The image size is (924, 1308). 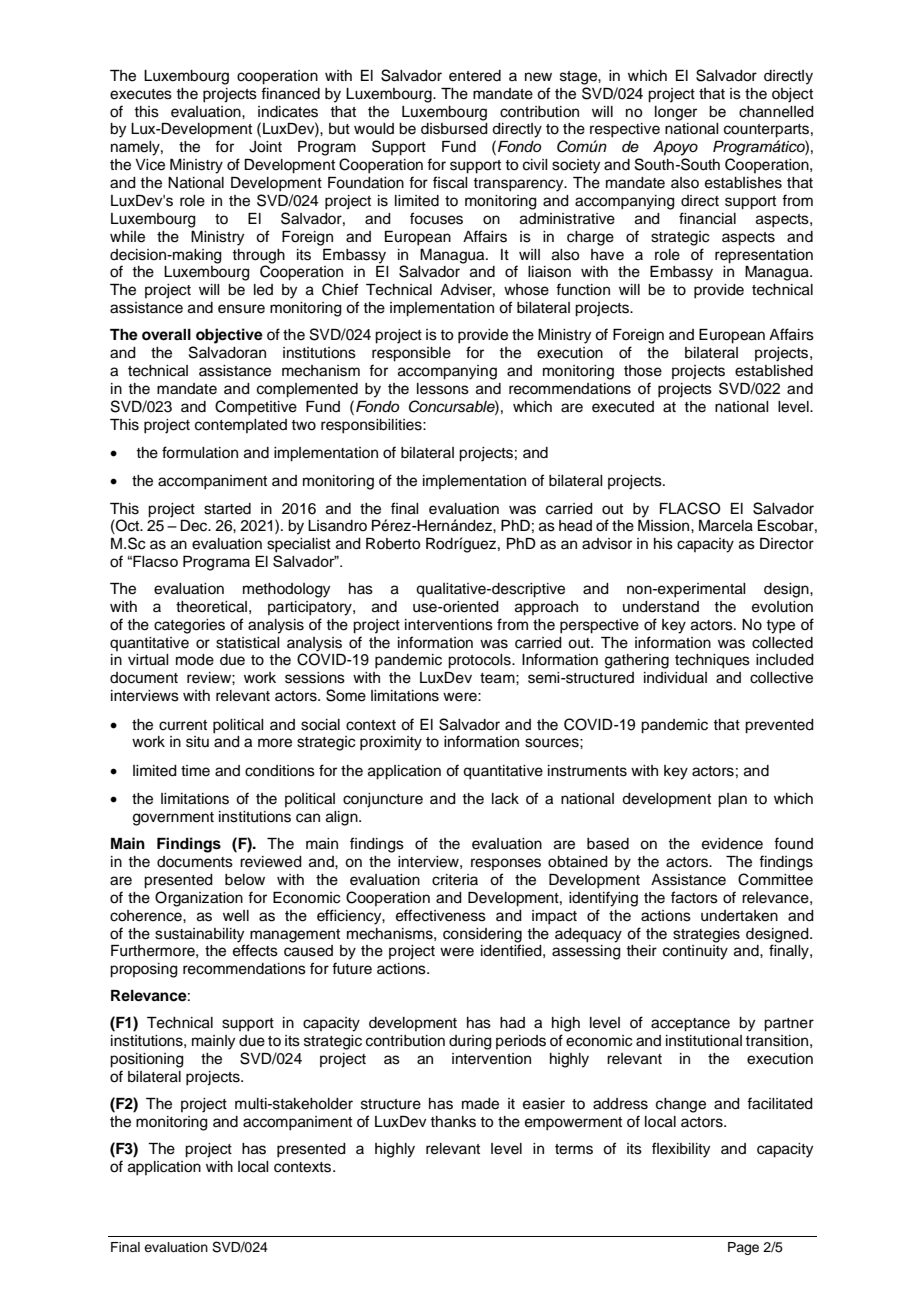 What do you see at coordinates (195, 660) in the screenshot?
I see `mode` at bounding box center [195, 660].
